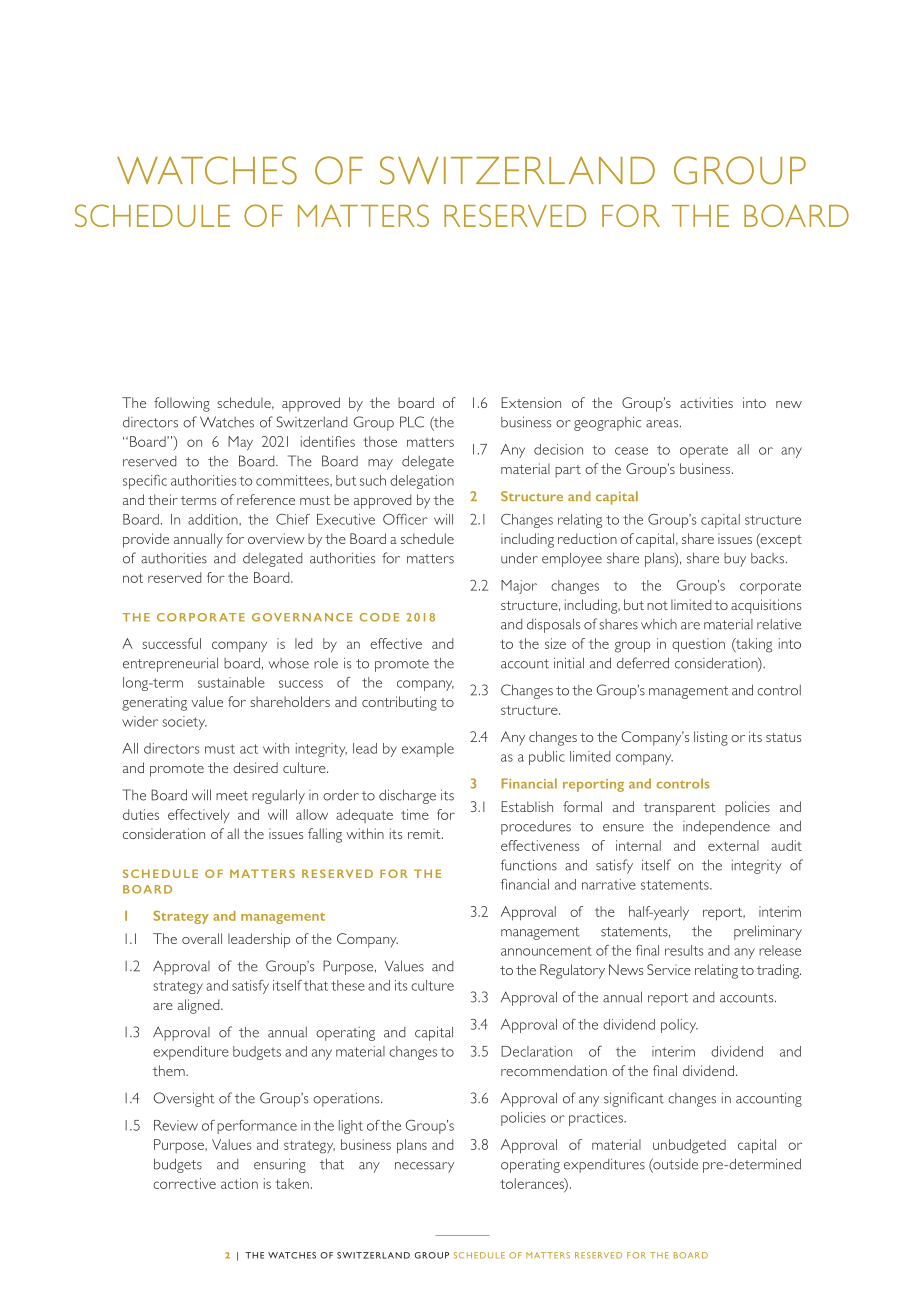  Describe the element at coordinates (182, 404) in the screenshot. I see `following` at that location.
